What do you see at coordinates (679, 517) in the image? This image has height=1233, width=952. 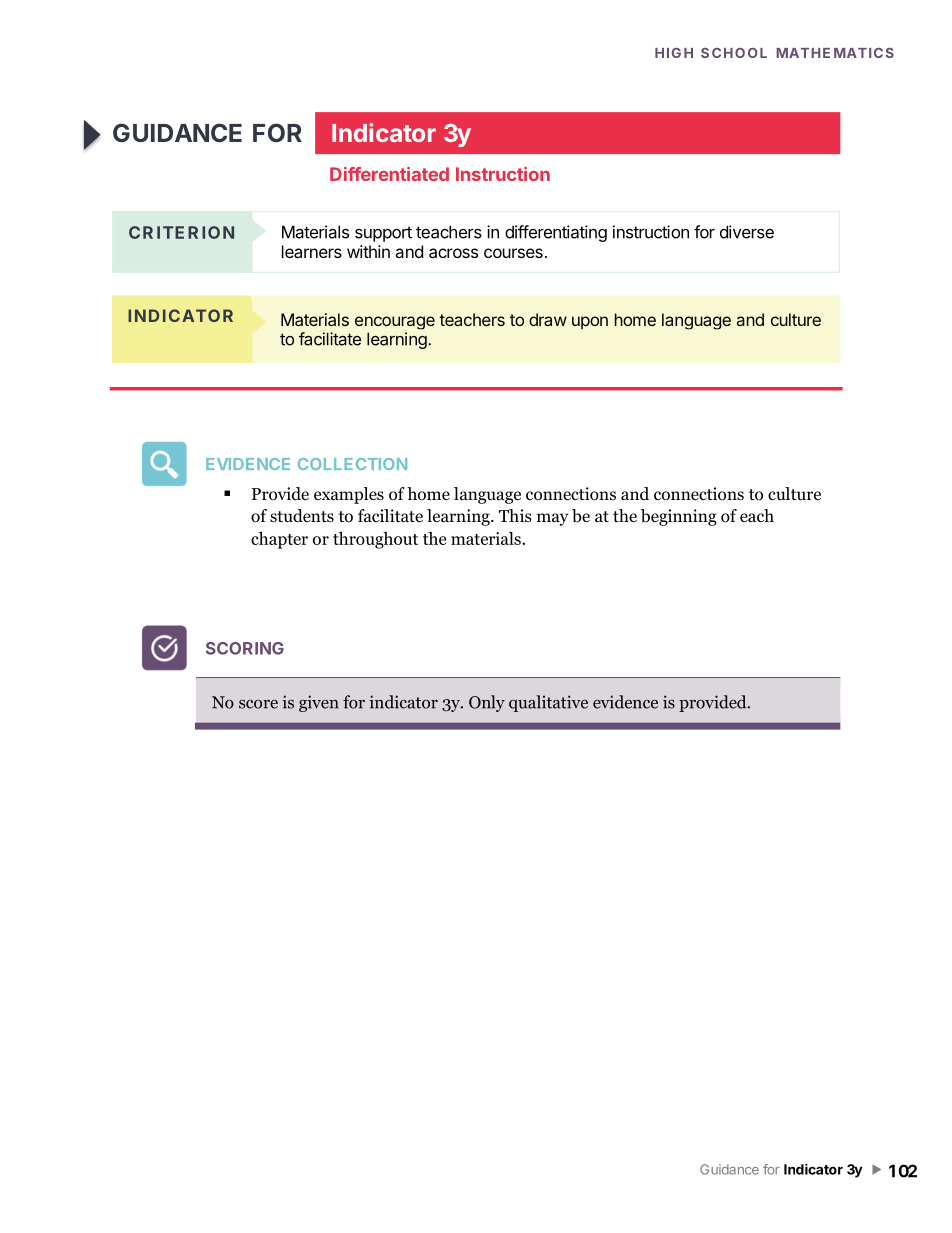 I see `beginning` at bounding box center [679, 517].
